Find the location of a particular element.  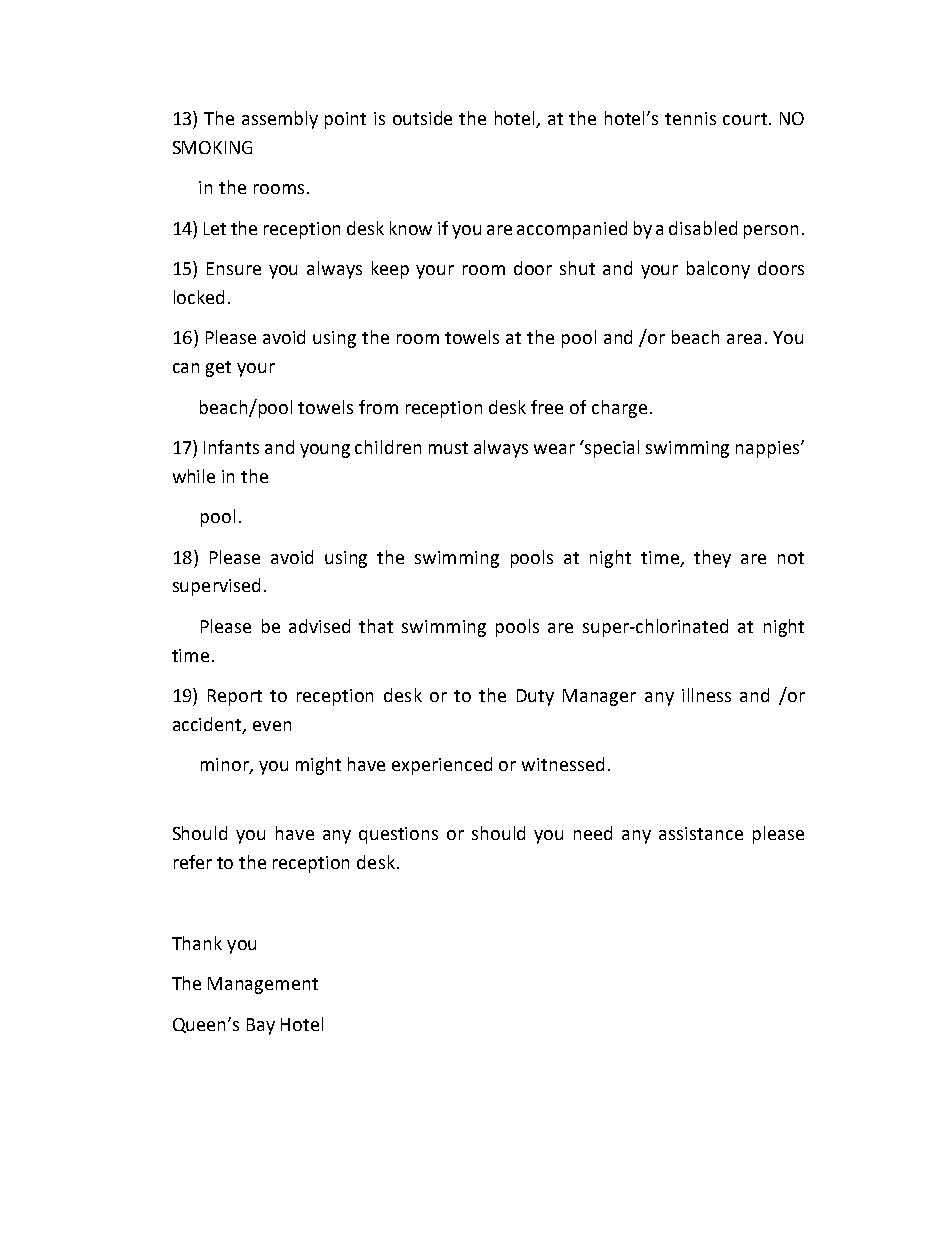

even is located at coordinates (272, 726).
